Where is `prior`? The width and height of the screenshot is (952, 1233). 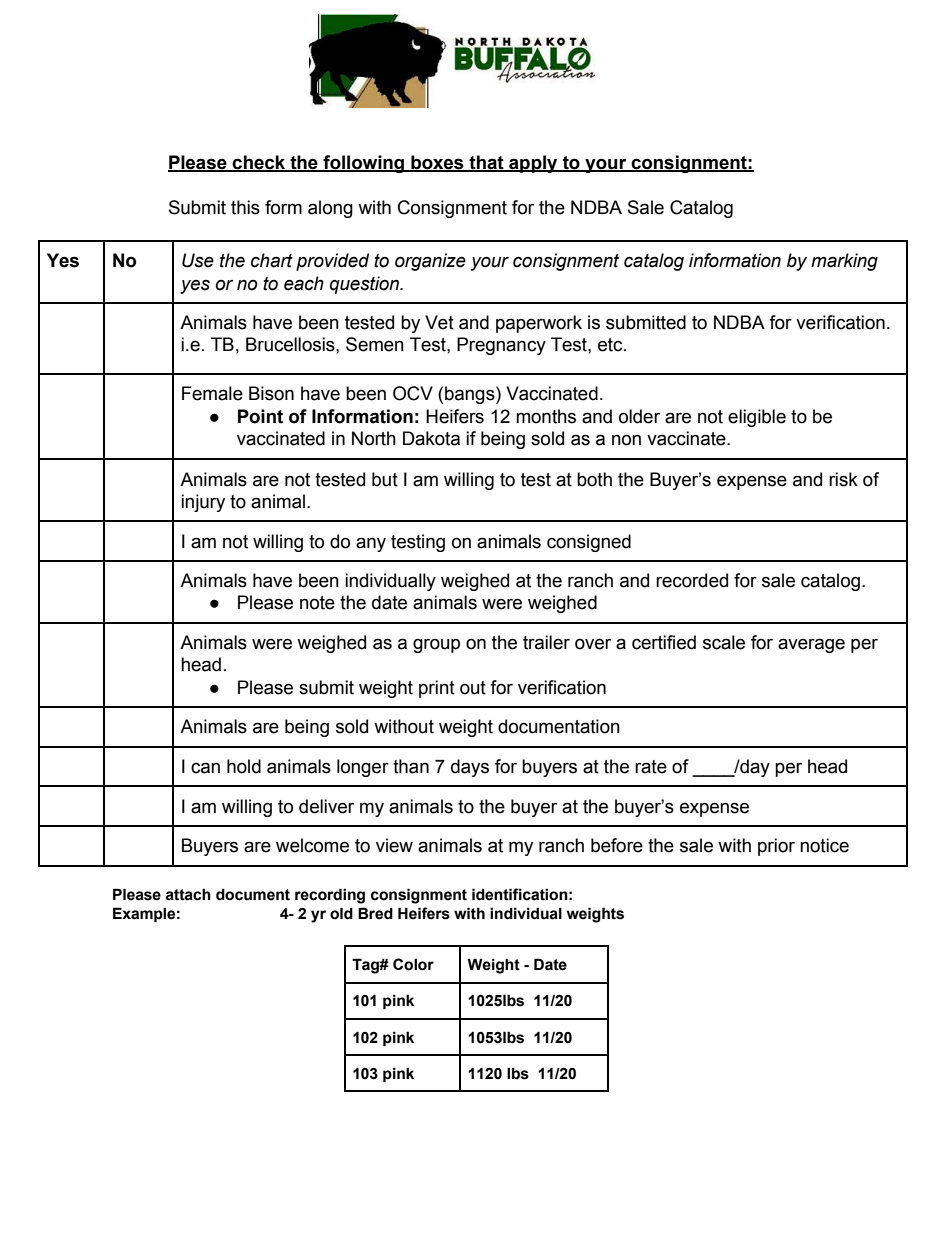
prior is located at coordinates (776, 847).
